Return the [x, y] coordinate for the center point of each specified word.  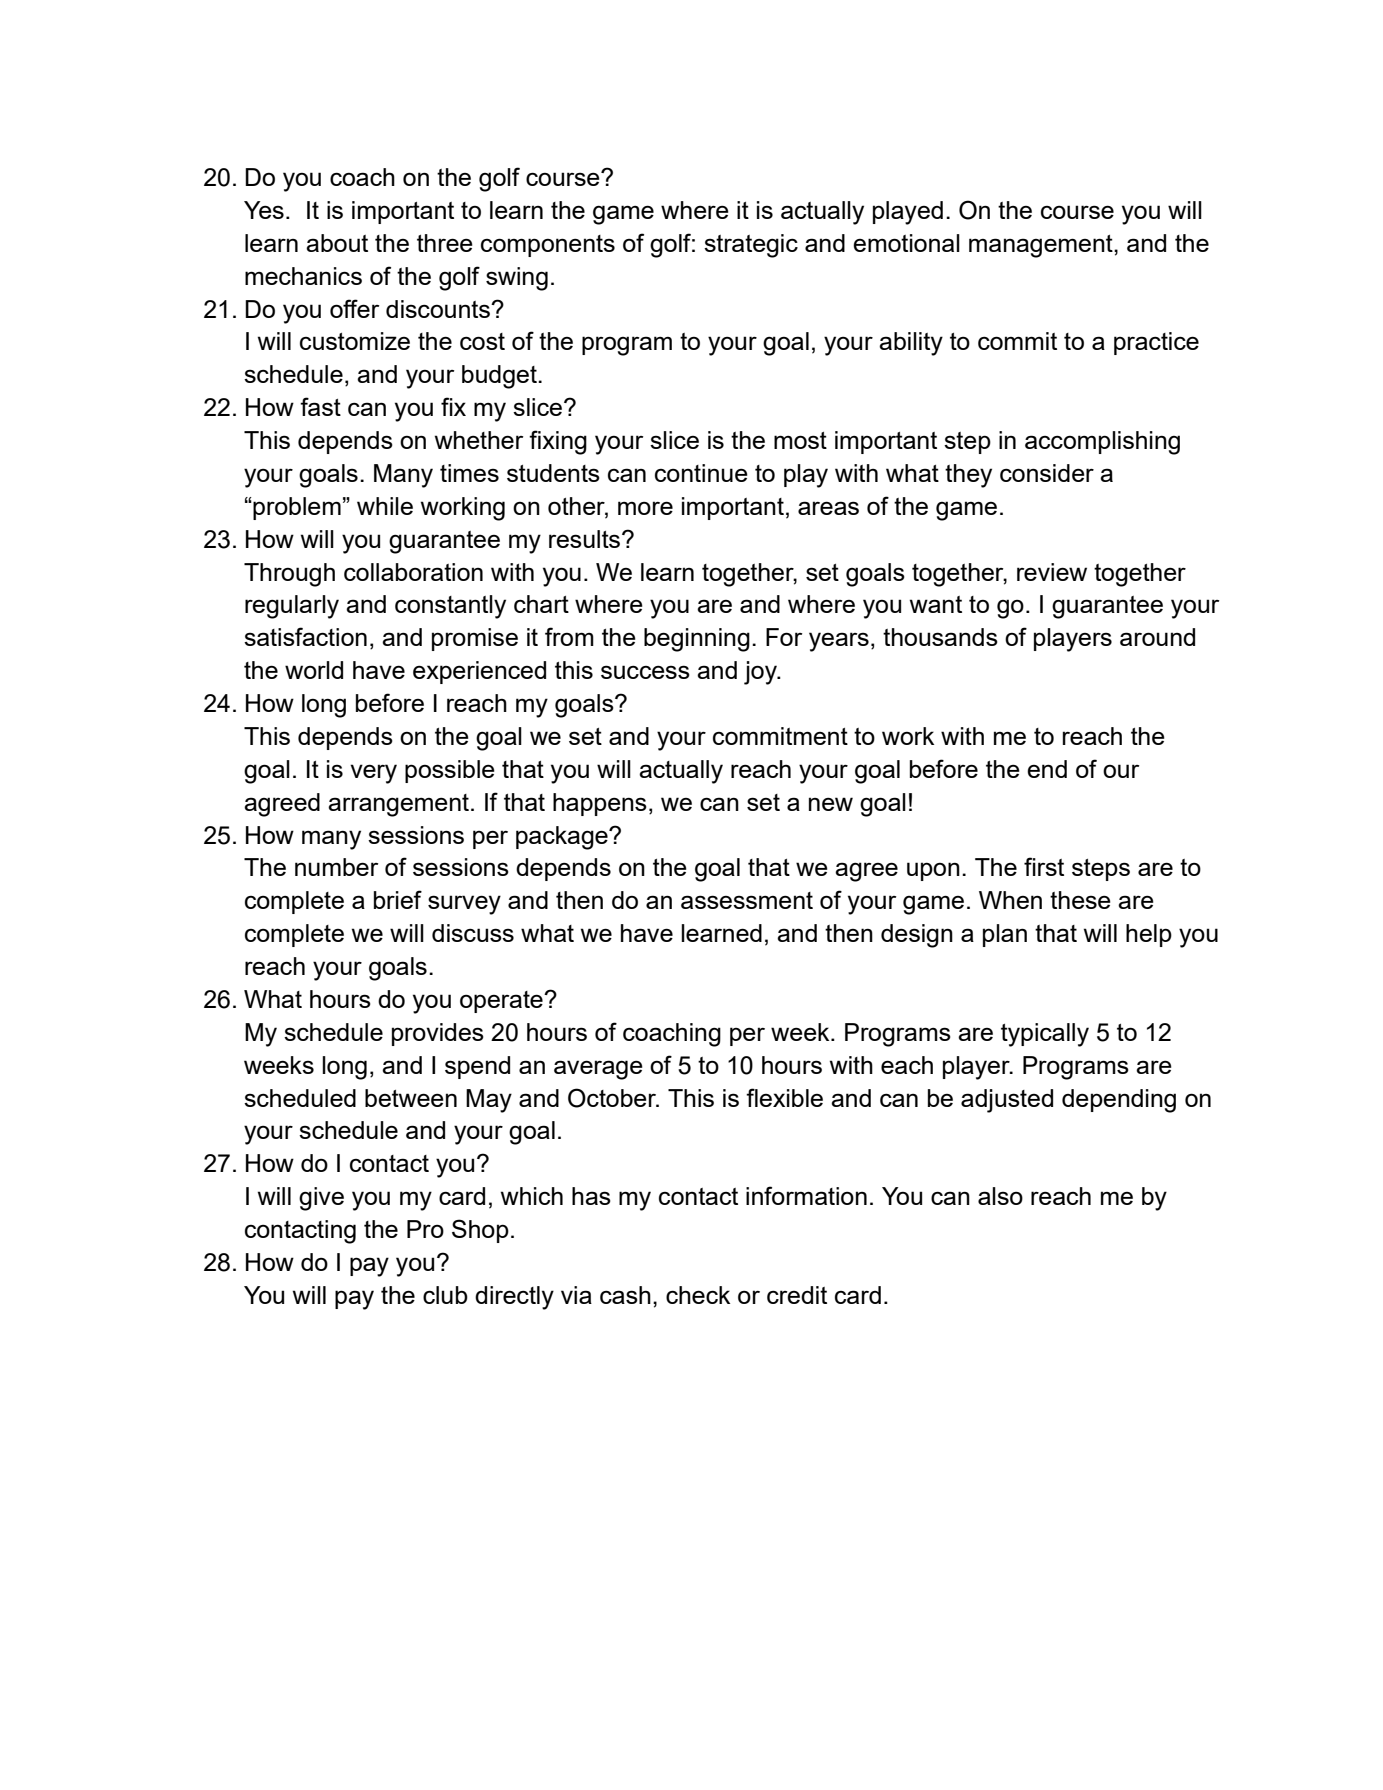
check [698, 1295]
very [373, 774]
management [1042, 246]
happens [600, 804]
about [337, 243]
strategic [751, 246]
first [1044, 866]
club [445, 1295]
